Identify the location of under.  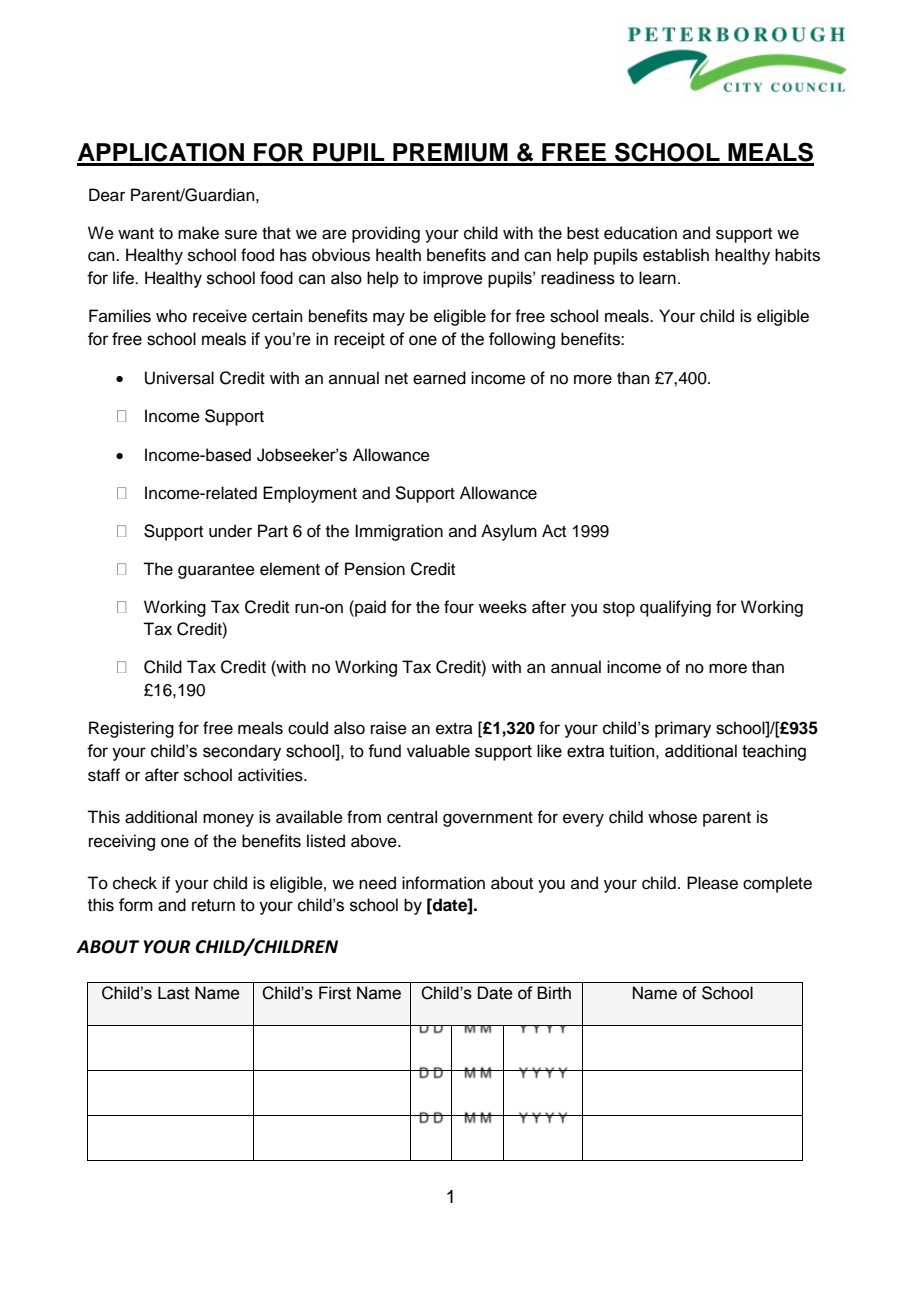
(230, 531).
